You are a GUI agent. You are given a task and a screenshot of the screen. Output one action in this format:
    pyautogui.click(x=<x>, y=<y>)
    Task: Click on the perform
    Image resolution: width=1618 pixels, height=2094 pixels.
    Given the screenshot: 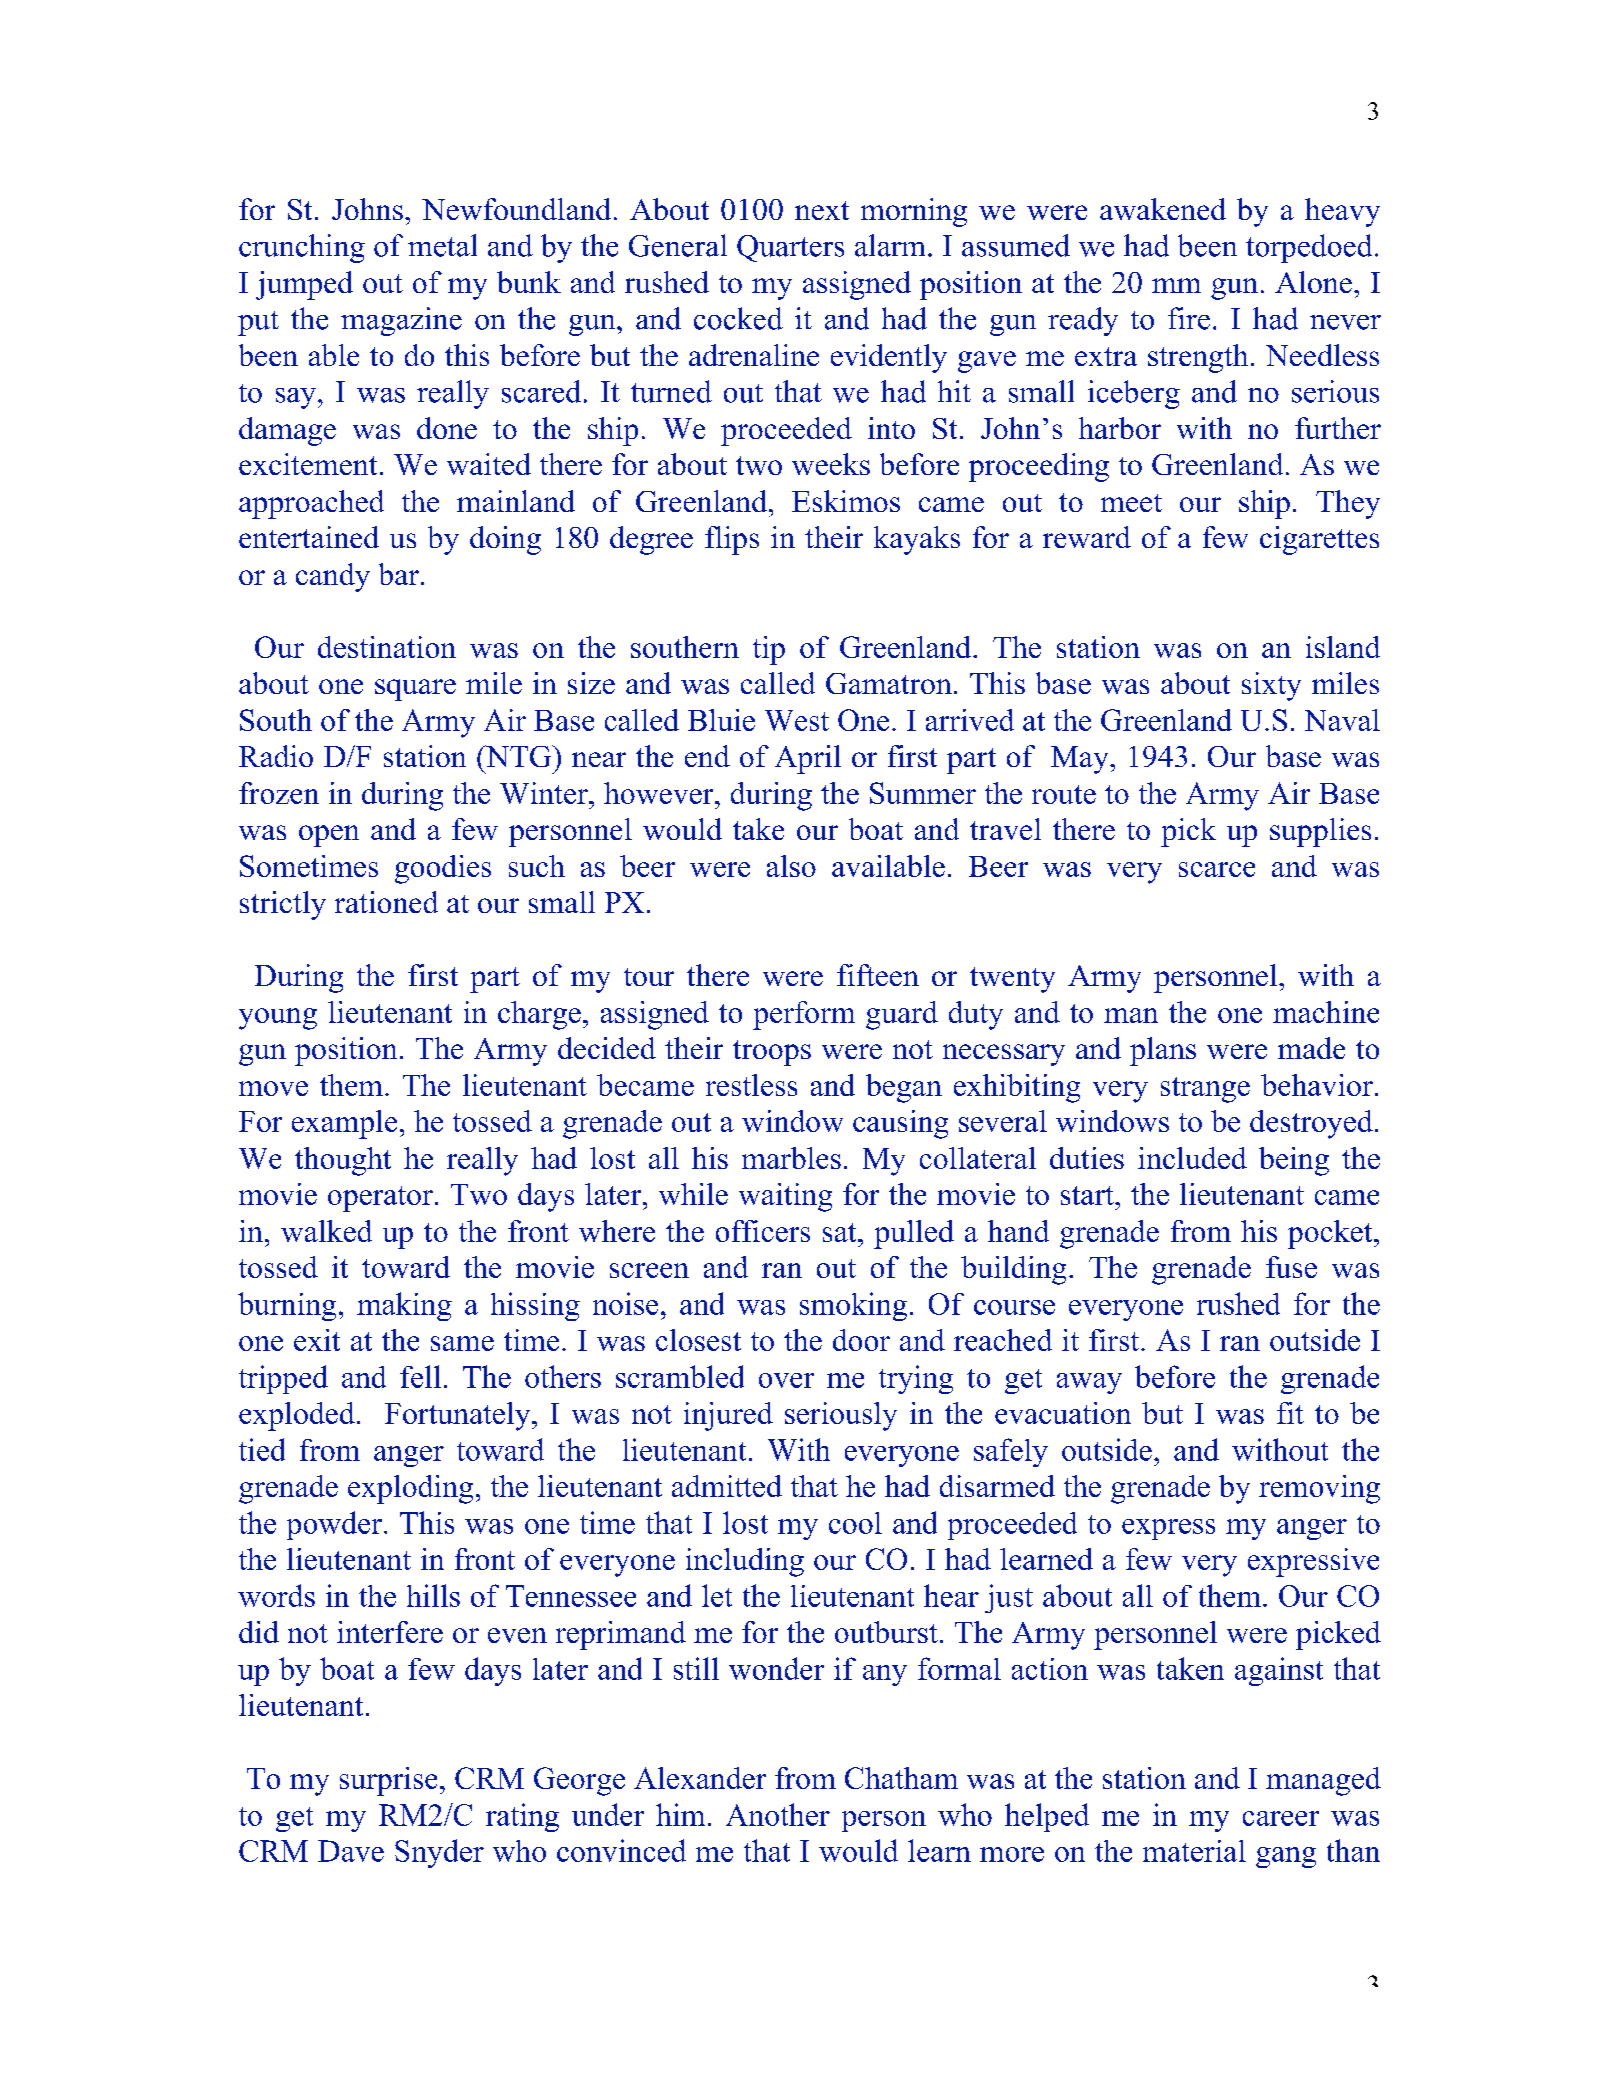 What is the action you would take?
    pyautogui.click(x=804, y=1015)
